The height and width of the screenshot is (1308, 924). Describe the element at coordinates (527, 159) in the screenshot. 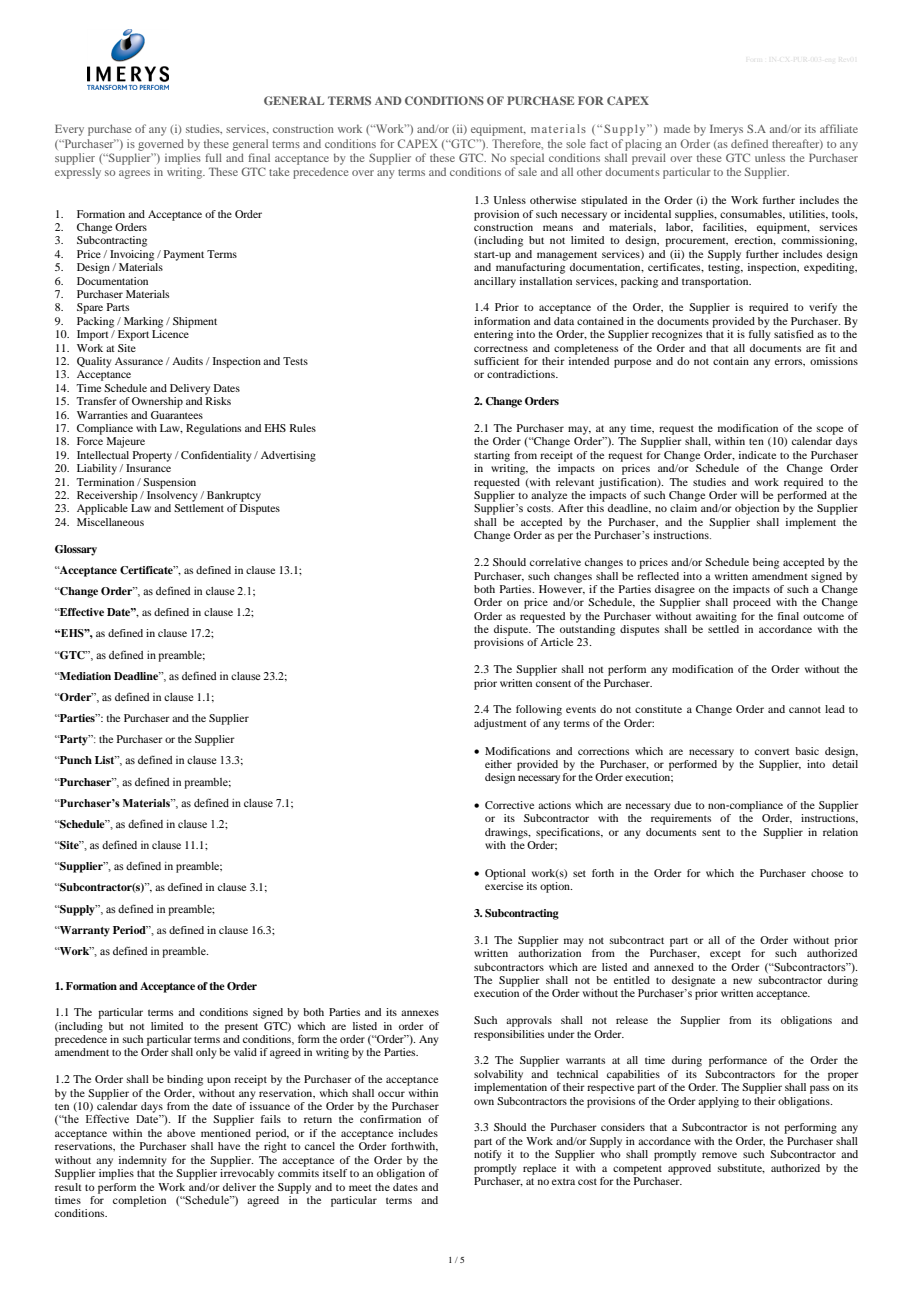

I see `special` at that location.
